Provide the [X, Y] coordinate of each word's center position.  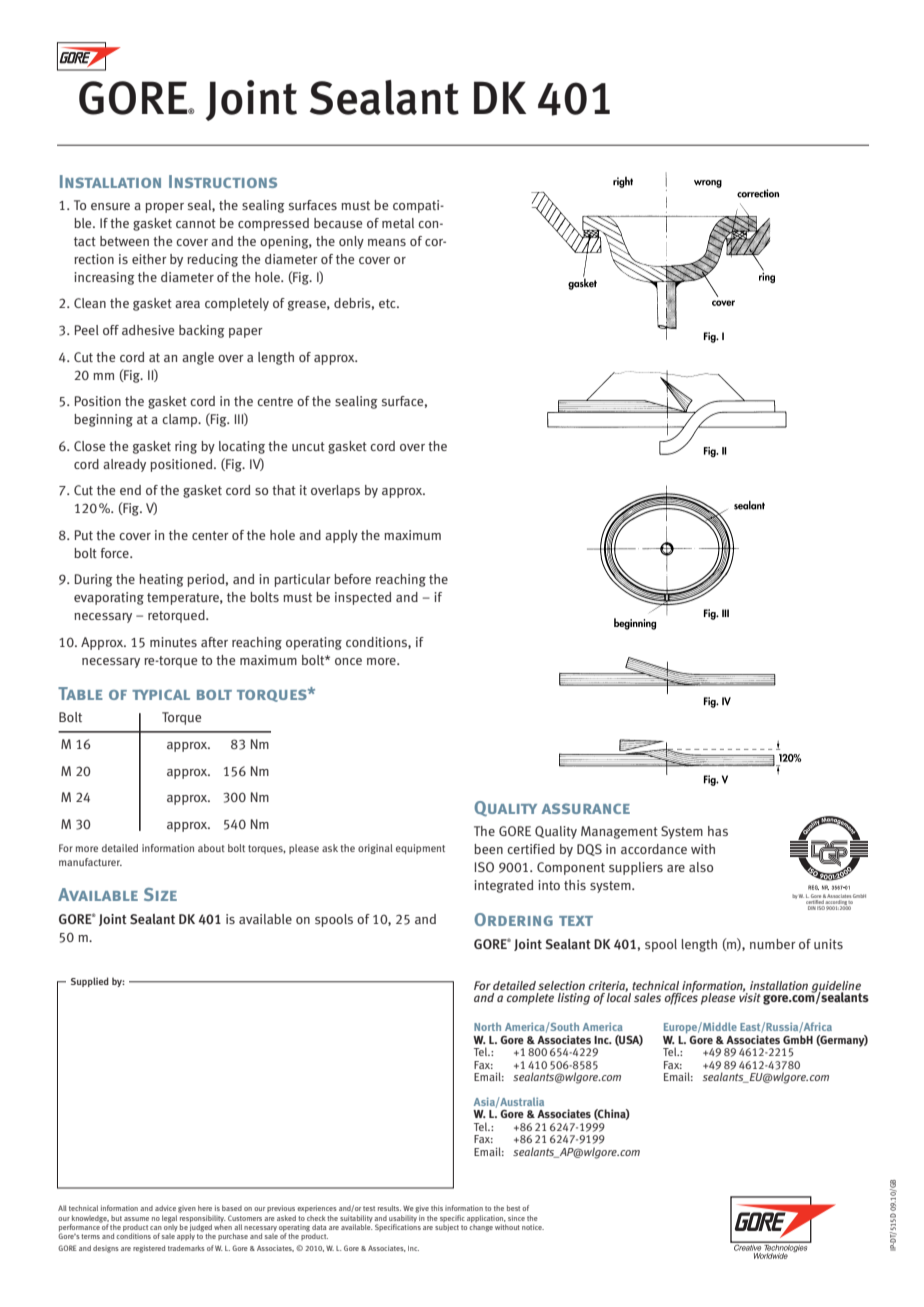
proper [164, 208]
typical [161, 694]
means [387, 242]
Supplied [90, 982]
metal [398, 223]
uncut [308, 447]
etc [388, 303]
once [348, 661]
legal [169, 1220]
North [487, 1027]
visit [750, 996]
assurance [586, 808]
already [124, 465]
